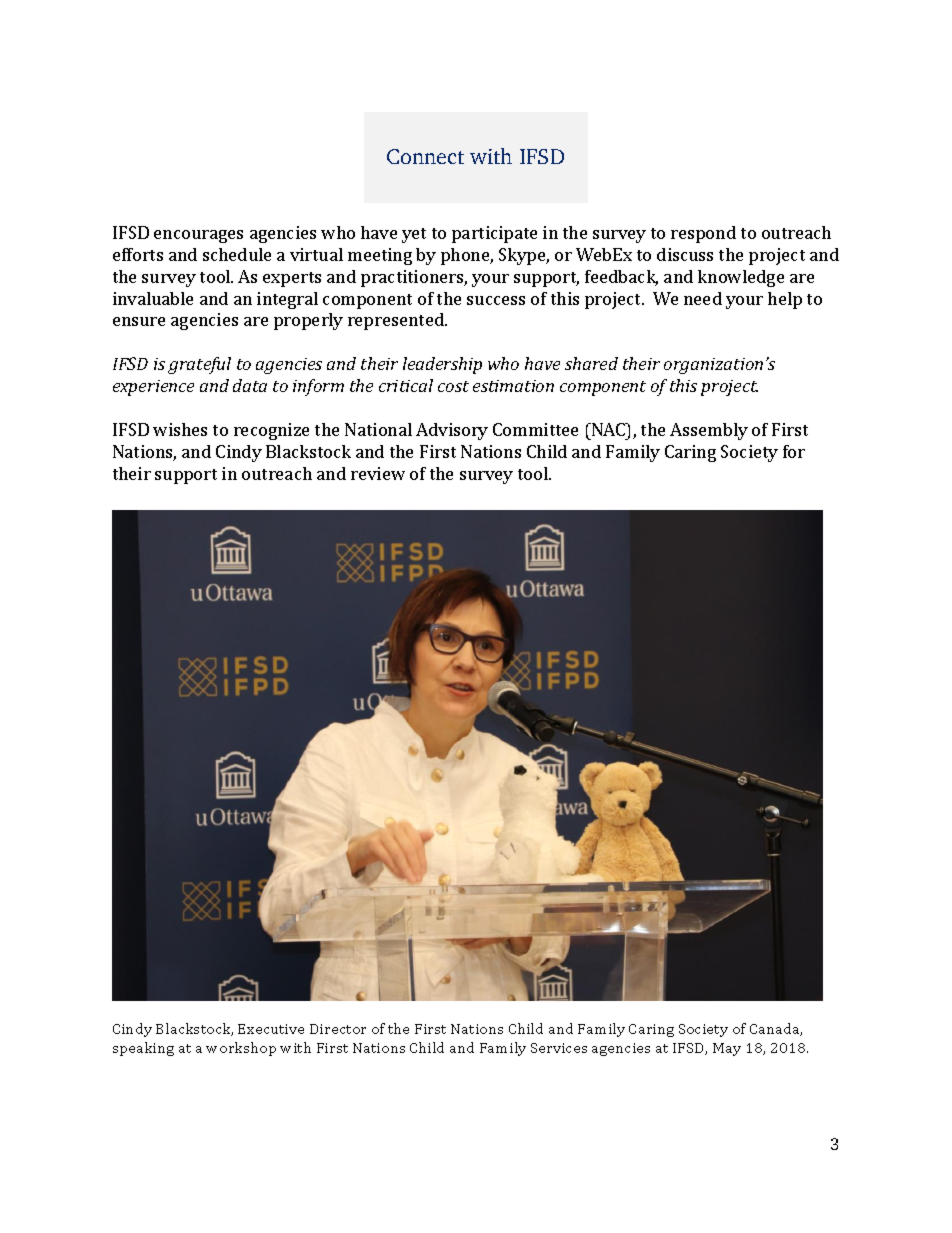 This page has width=952, height=1233. Describe the element at coordinates (776, 1029) in the page. I see `Canada` at that location.
